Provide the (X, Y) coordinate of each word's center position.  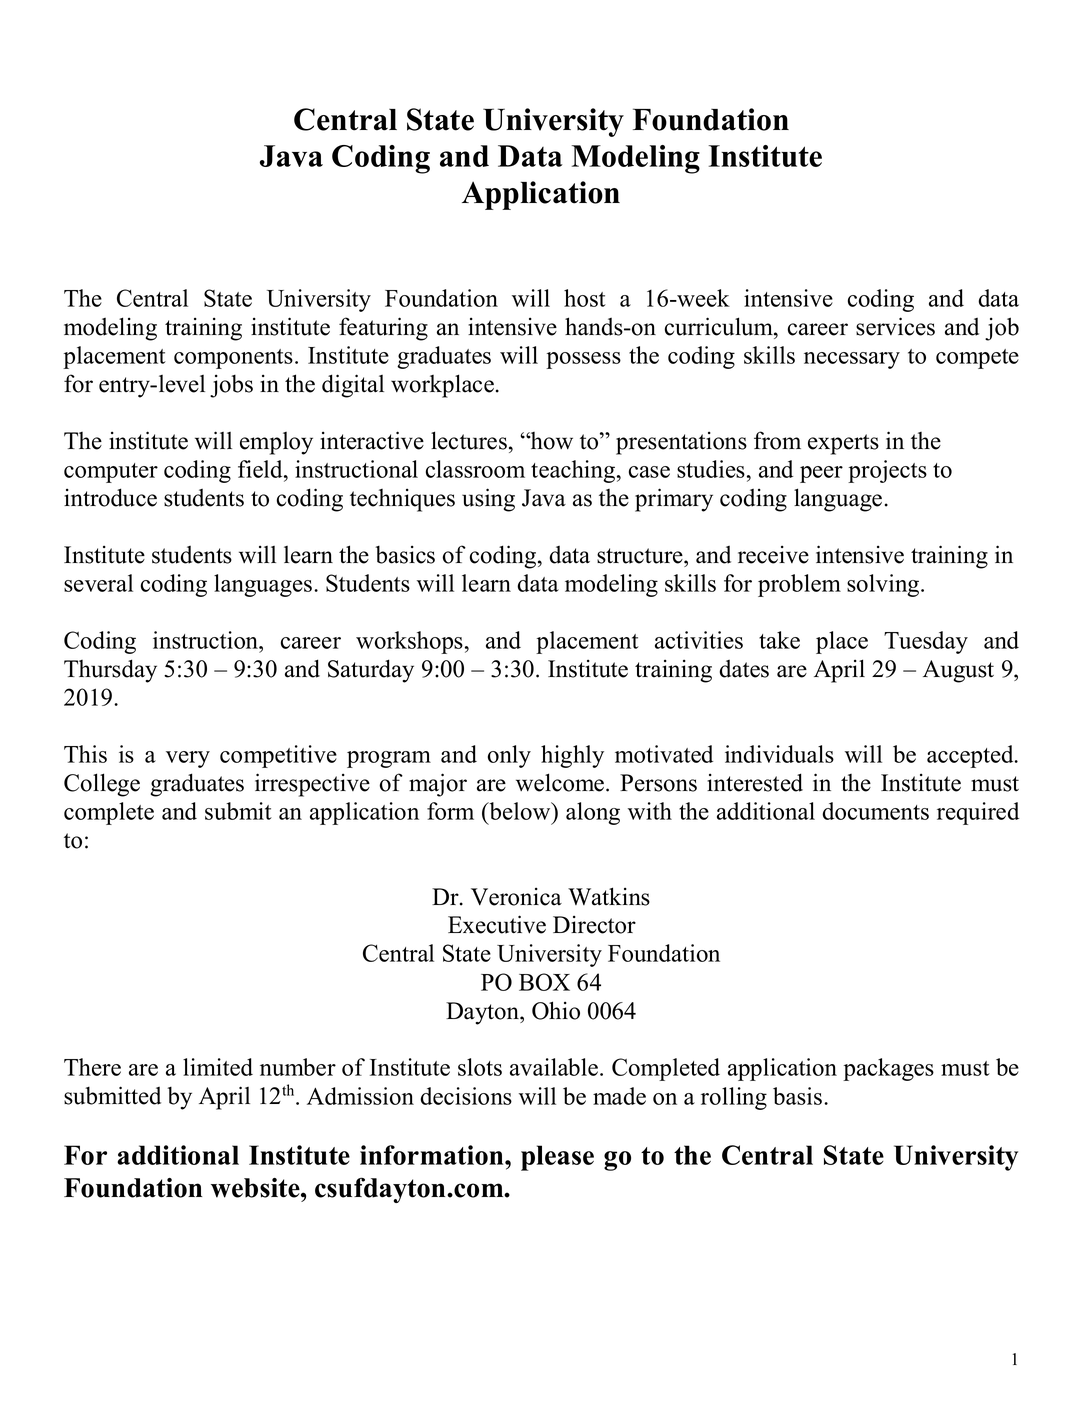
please (557, 1158)
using (488, 500)
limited (218, 1067)
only (509, 756)
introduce (110, 497)
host (585, 298)
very (188, 759)
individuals (779, 754)
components (233, 359)
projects (887, 471)
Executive (497, 924)
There (92, 1067)
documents (875, 811)
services (895, 326)
